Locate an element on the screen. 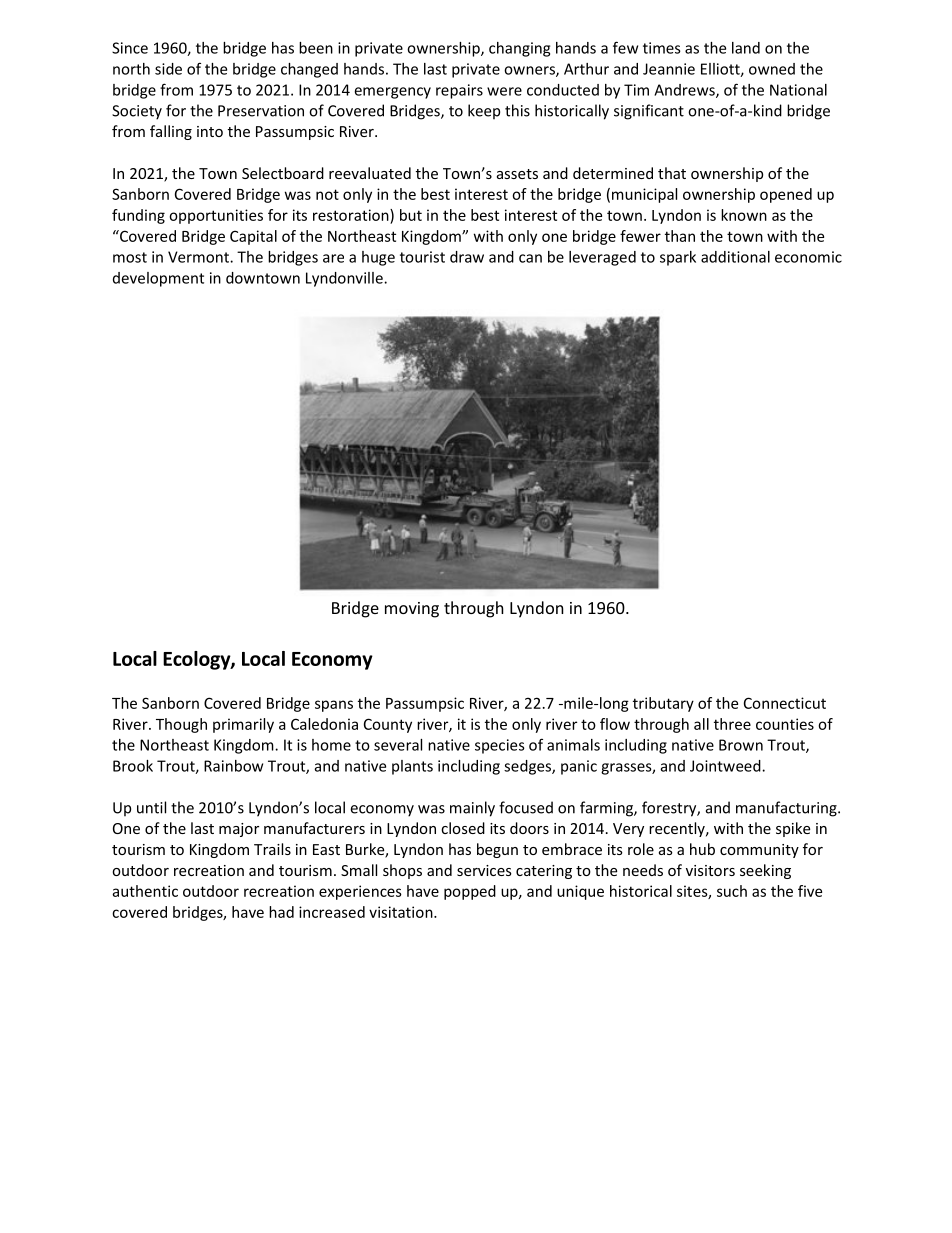 This screenshot has width=952, height=1233. authentic is located at coordinates (145, 891).
